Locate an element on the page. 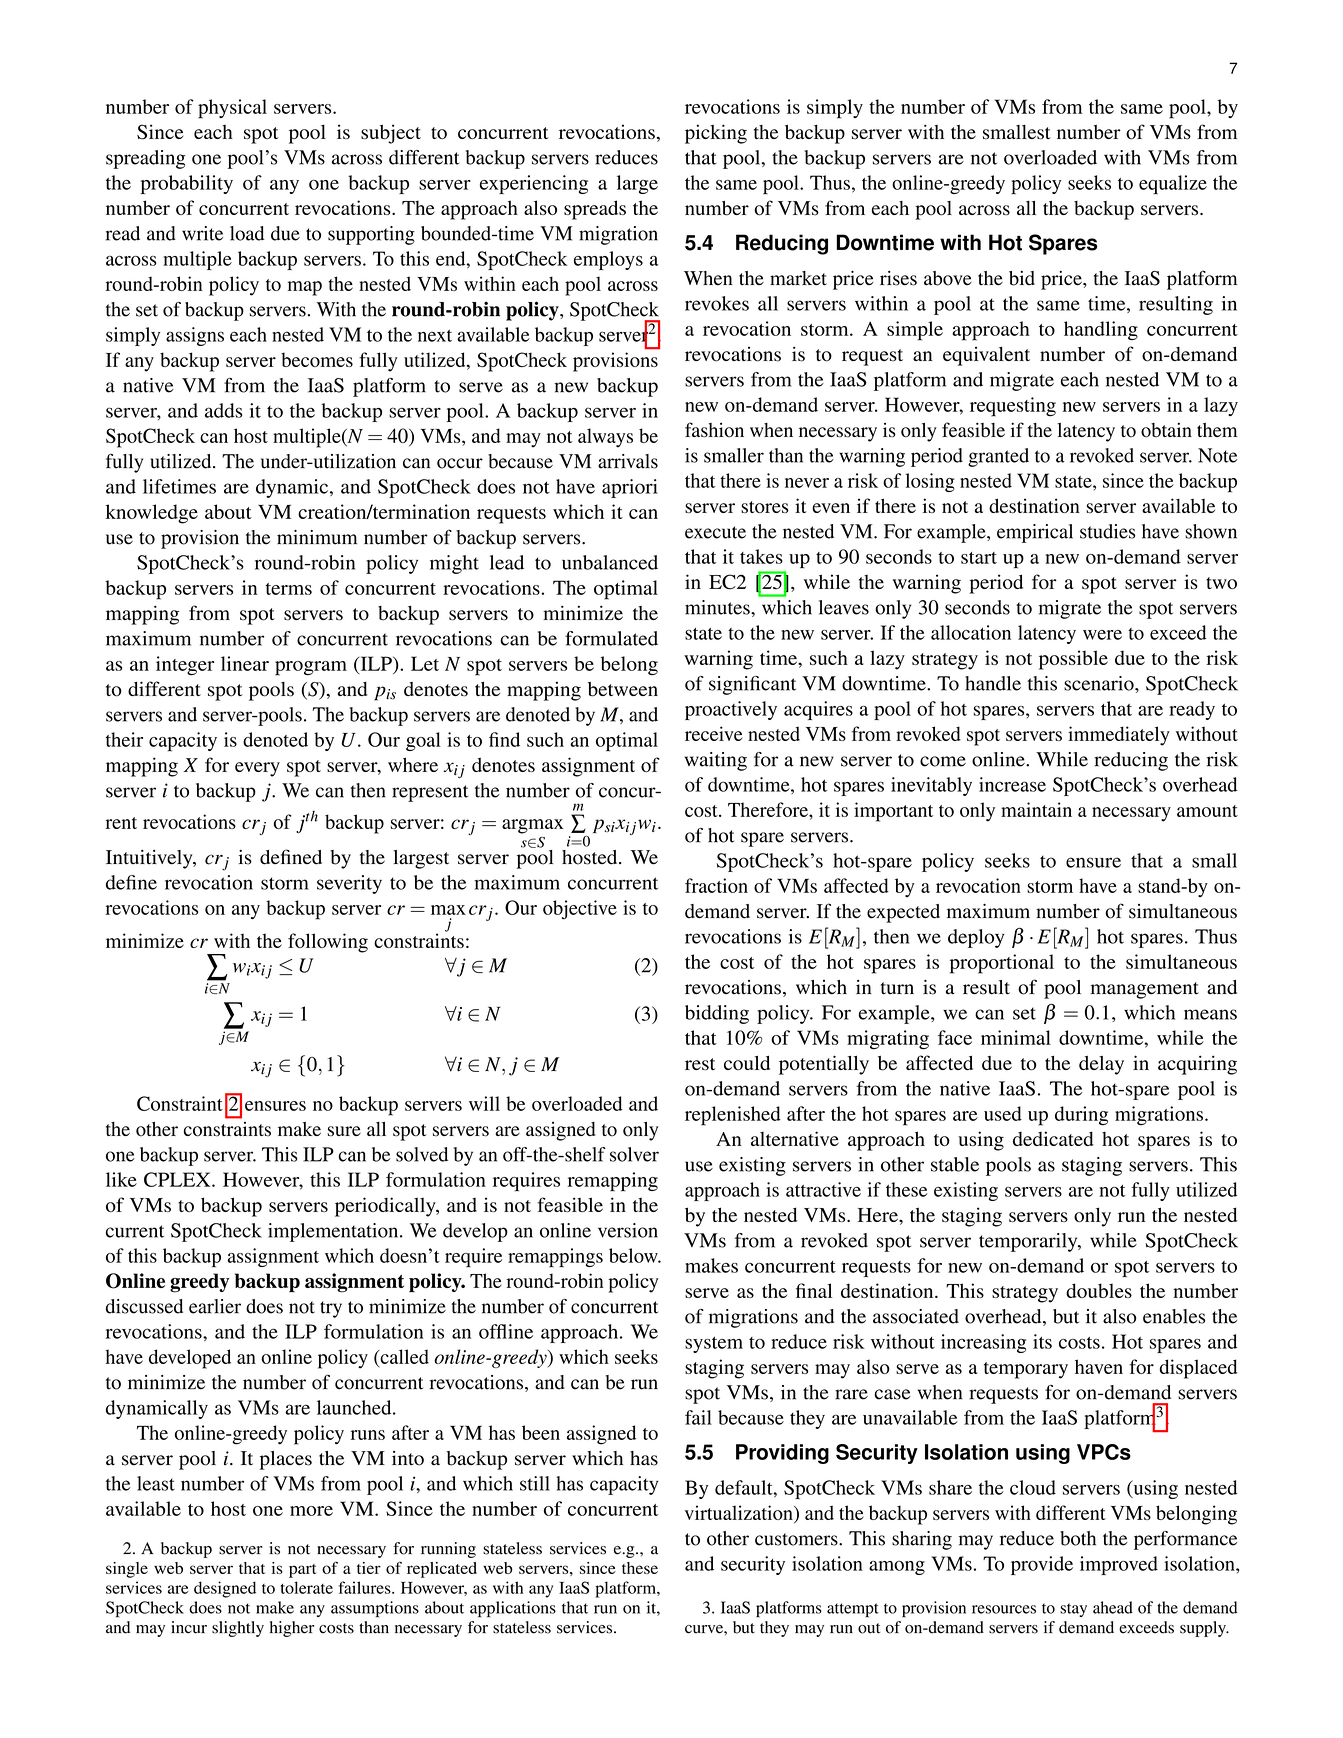 The image size is (1343, 1738). equalize is located at coordinates (1173, 184).
